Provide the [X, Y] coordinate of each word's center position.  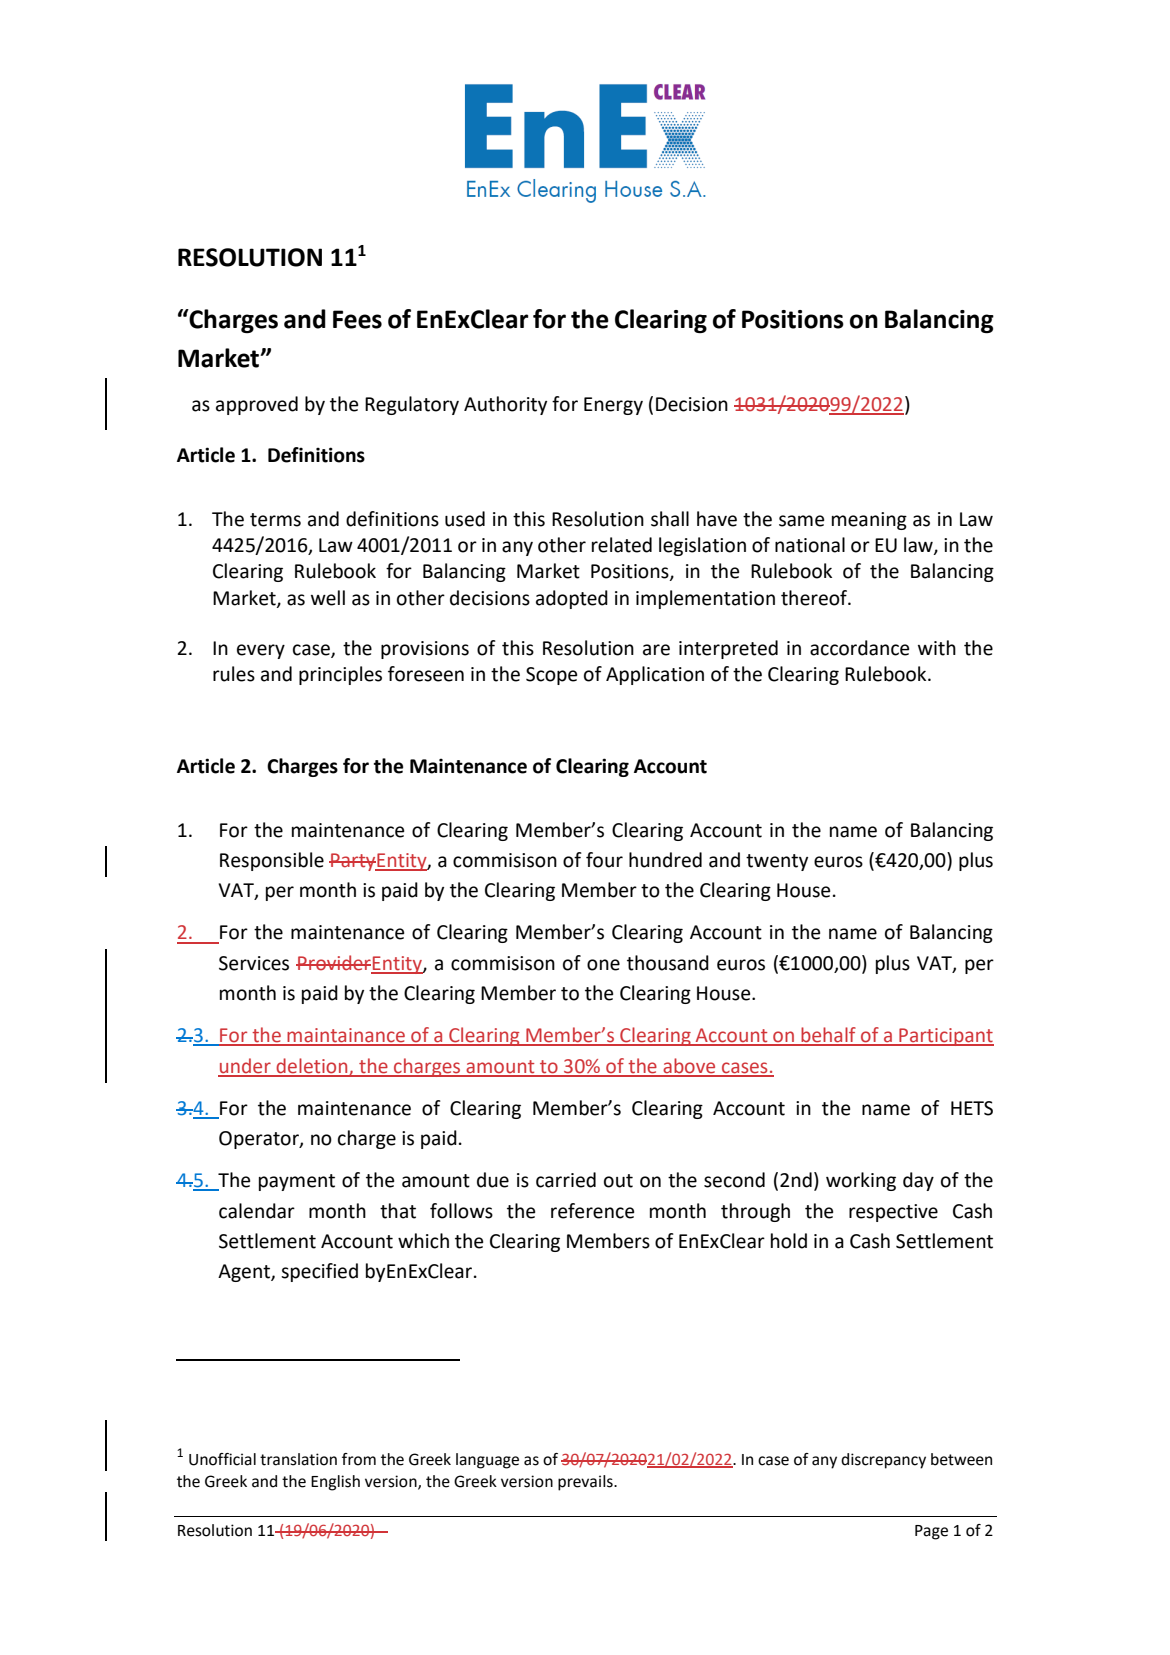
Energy [613, 406]
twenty [777, 862]
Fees [357, 319]
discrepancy [883, 1461]
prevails [586, 1483]
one [603, 965]
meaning [869, 521]
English [335, 1483]
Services [254, 963]
